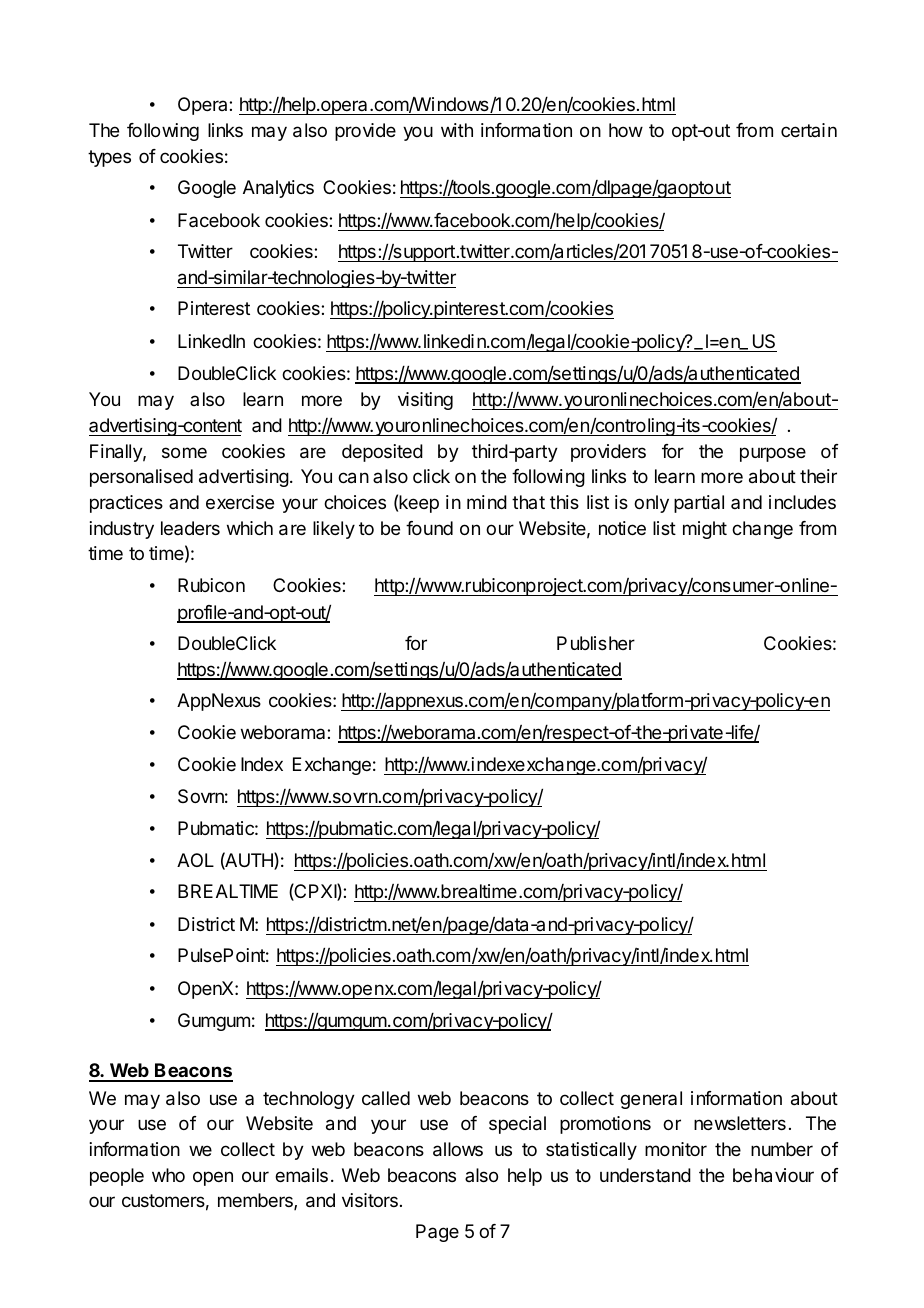 The height and width of the document is (1308, 924). What do you see at coordinates (773, 1175) in the document?
I see `behaviour` at bounding box center [773, 1175].
